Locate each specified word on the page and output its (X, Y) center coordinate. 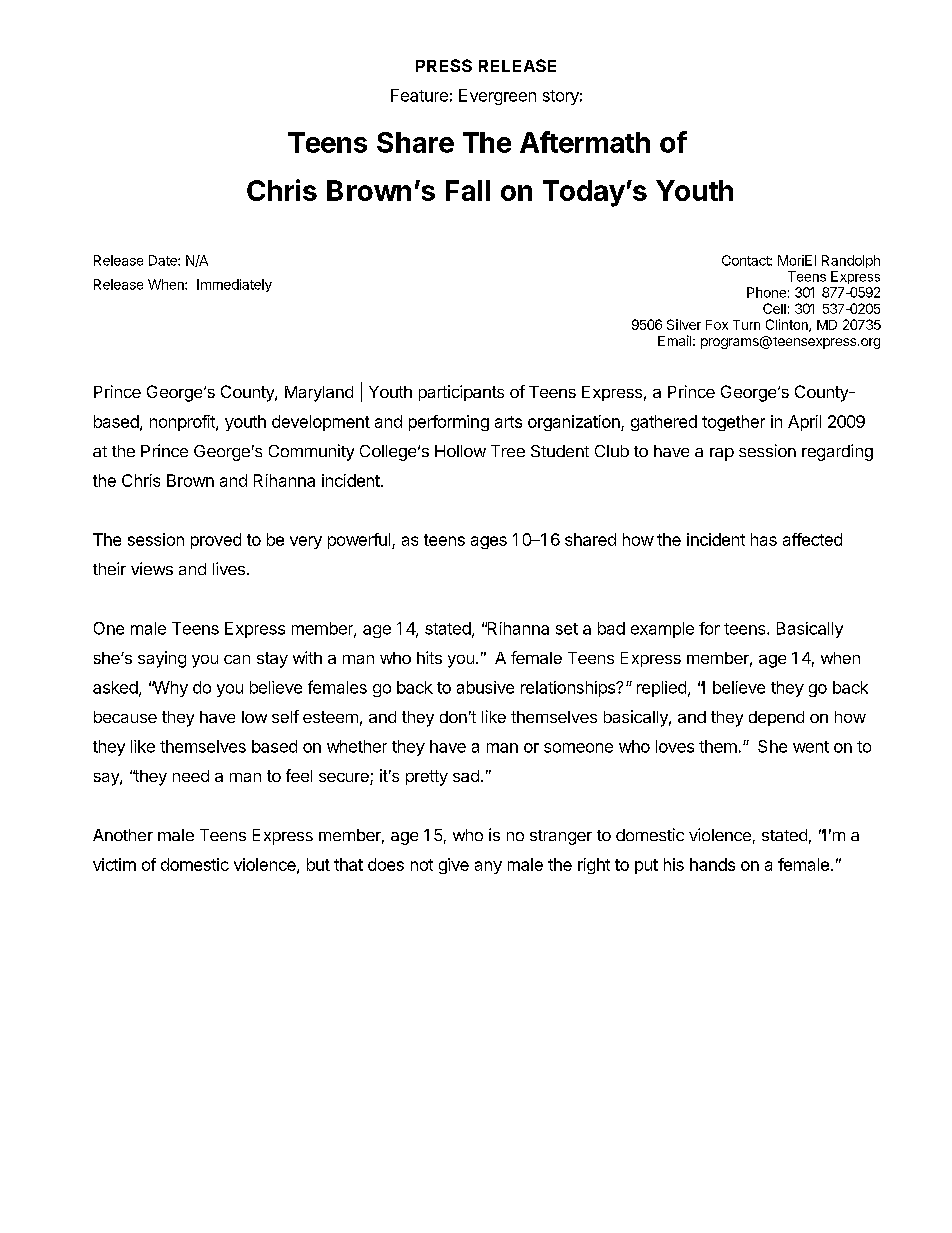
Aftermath (585, 142)
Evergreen (497, 97)
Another (123, 835)
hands (712, 864)
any (488, 867)
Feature (419, 95)
